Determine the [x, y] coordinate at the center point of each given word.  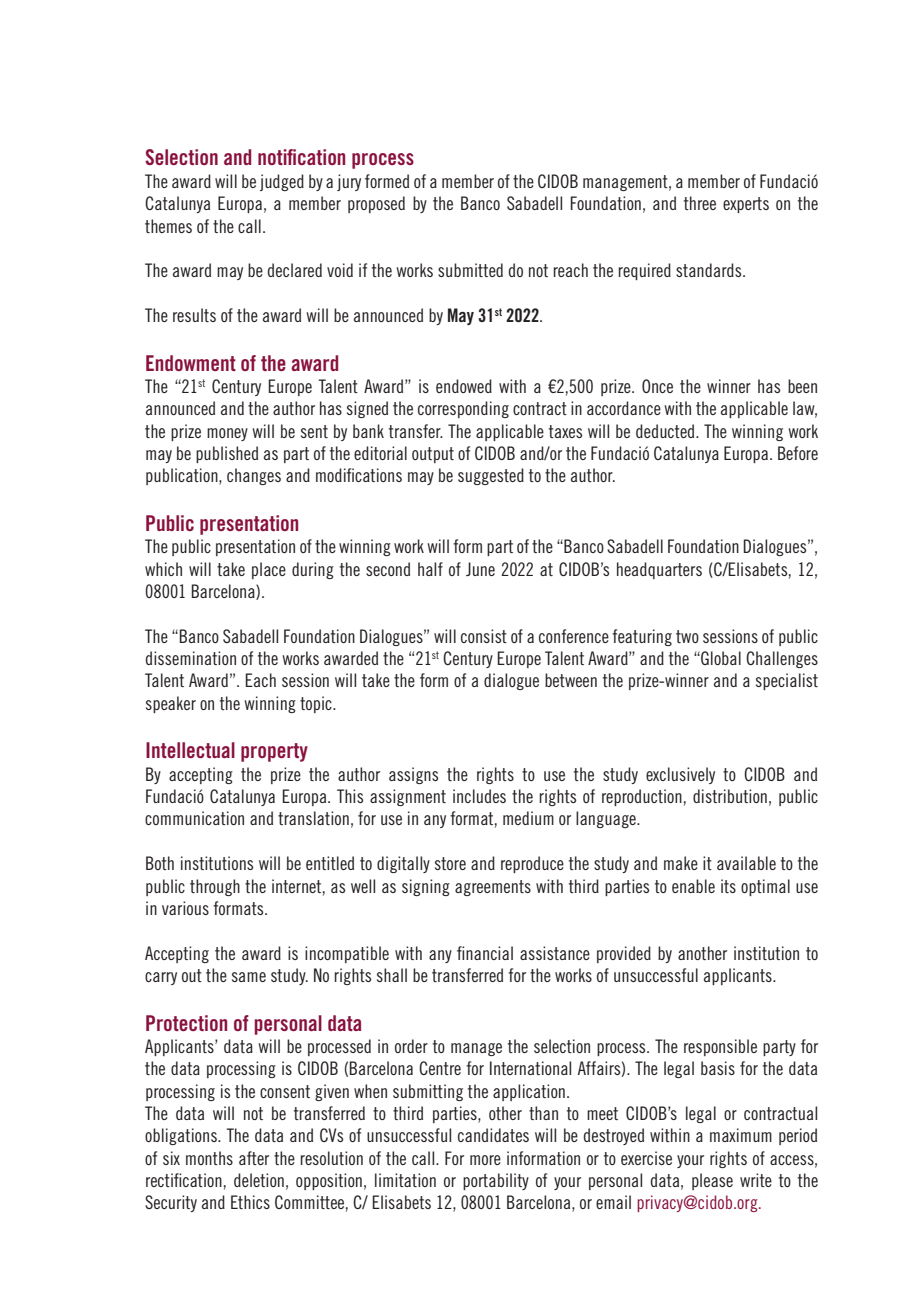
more [485, 1160]
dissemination [191, 658]
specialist [787, 681]
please [712, 1181]
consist [484, 636]
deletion [259, 1180]
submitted [470, 270]
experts [746, 205]
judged [282, 182]
